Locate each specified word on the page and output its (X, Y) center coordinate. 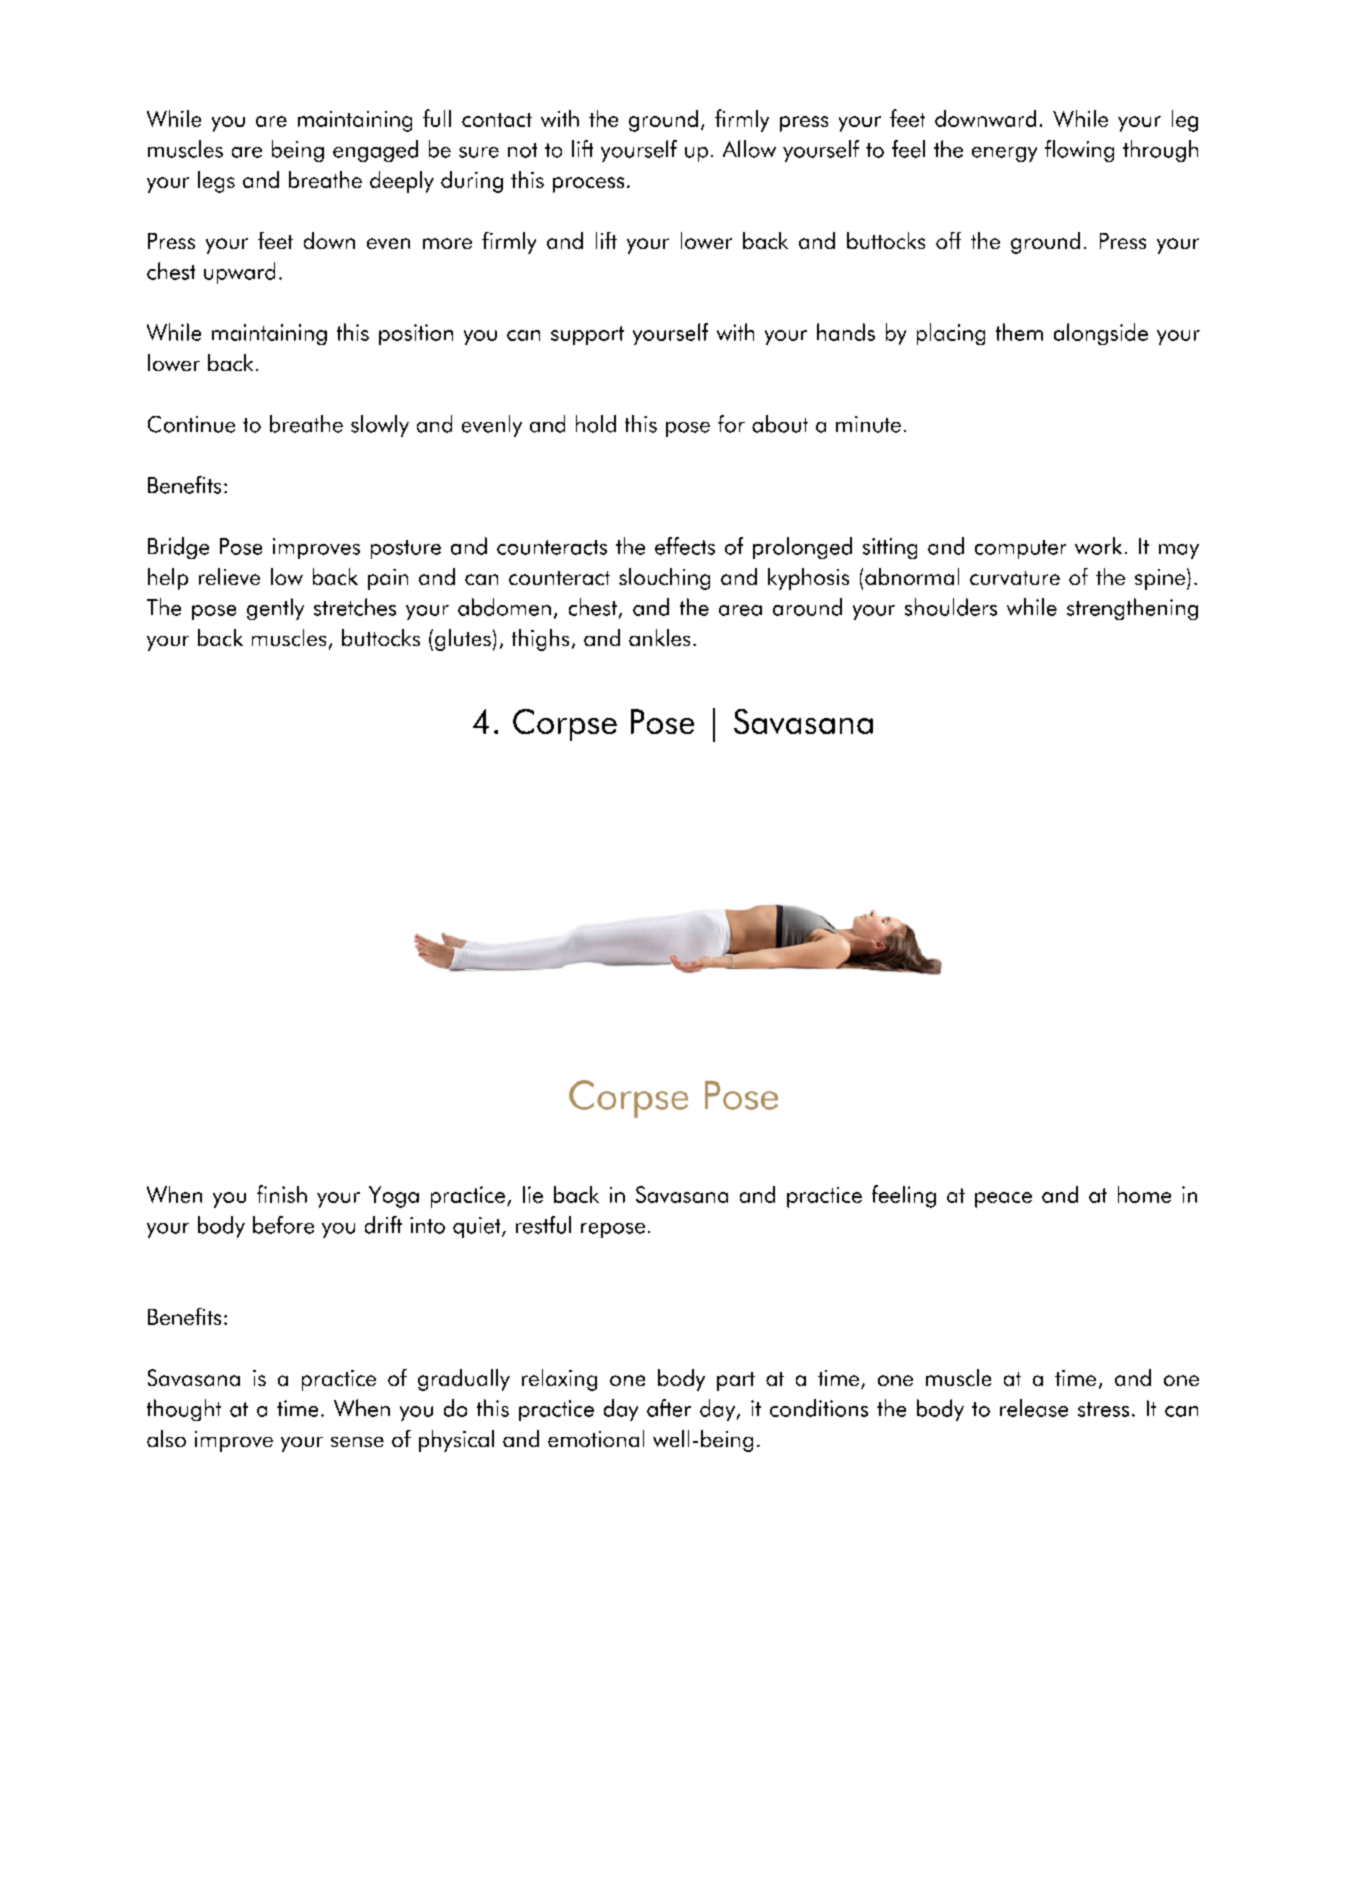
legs (216, 182)
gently (275, 609)
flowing (1079, 151)
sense (357, 1442)
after (669, 1408)
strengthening (1132, 609)
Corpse (565, 725)
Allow (749, 149)
